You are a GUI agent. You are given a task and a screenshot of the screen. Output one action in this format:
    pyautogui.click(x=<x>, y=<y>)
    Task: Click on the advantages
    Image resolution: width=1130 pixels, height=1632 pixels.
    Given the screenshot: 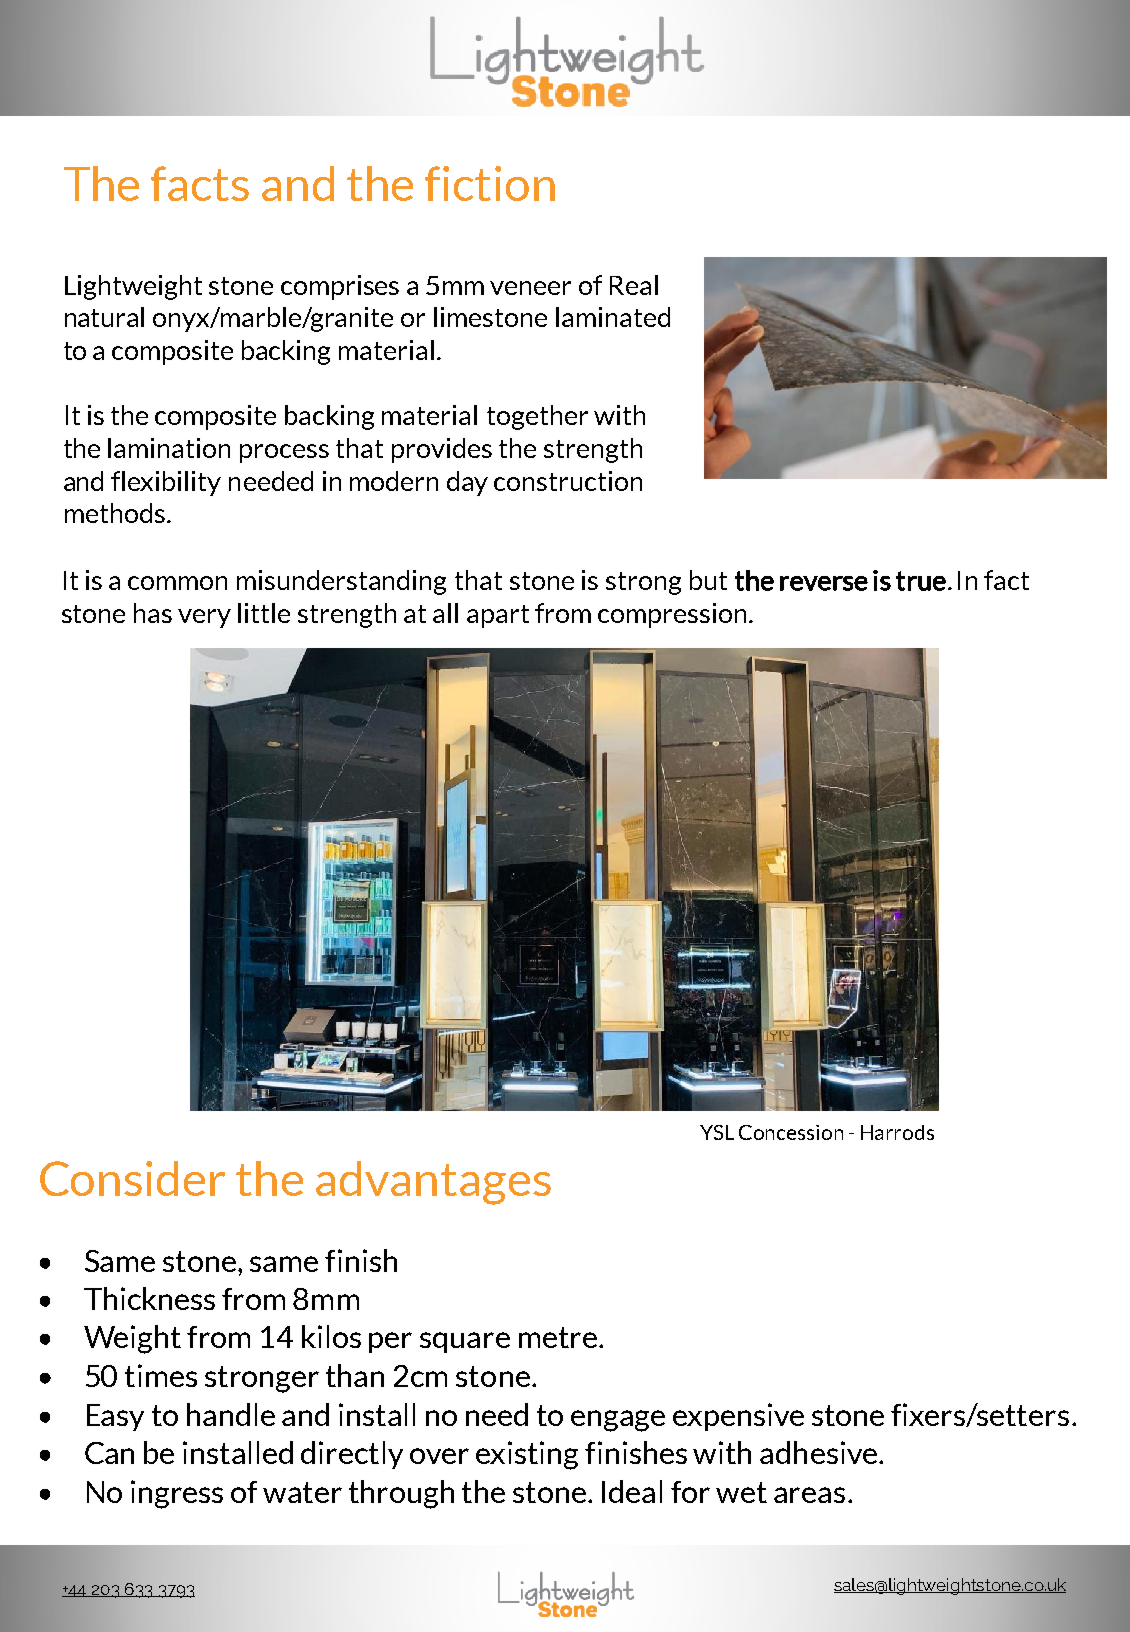 What is the action you would take?
    pyautogui.click(x=433, y=1183)
